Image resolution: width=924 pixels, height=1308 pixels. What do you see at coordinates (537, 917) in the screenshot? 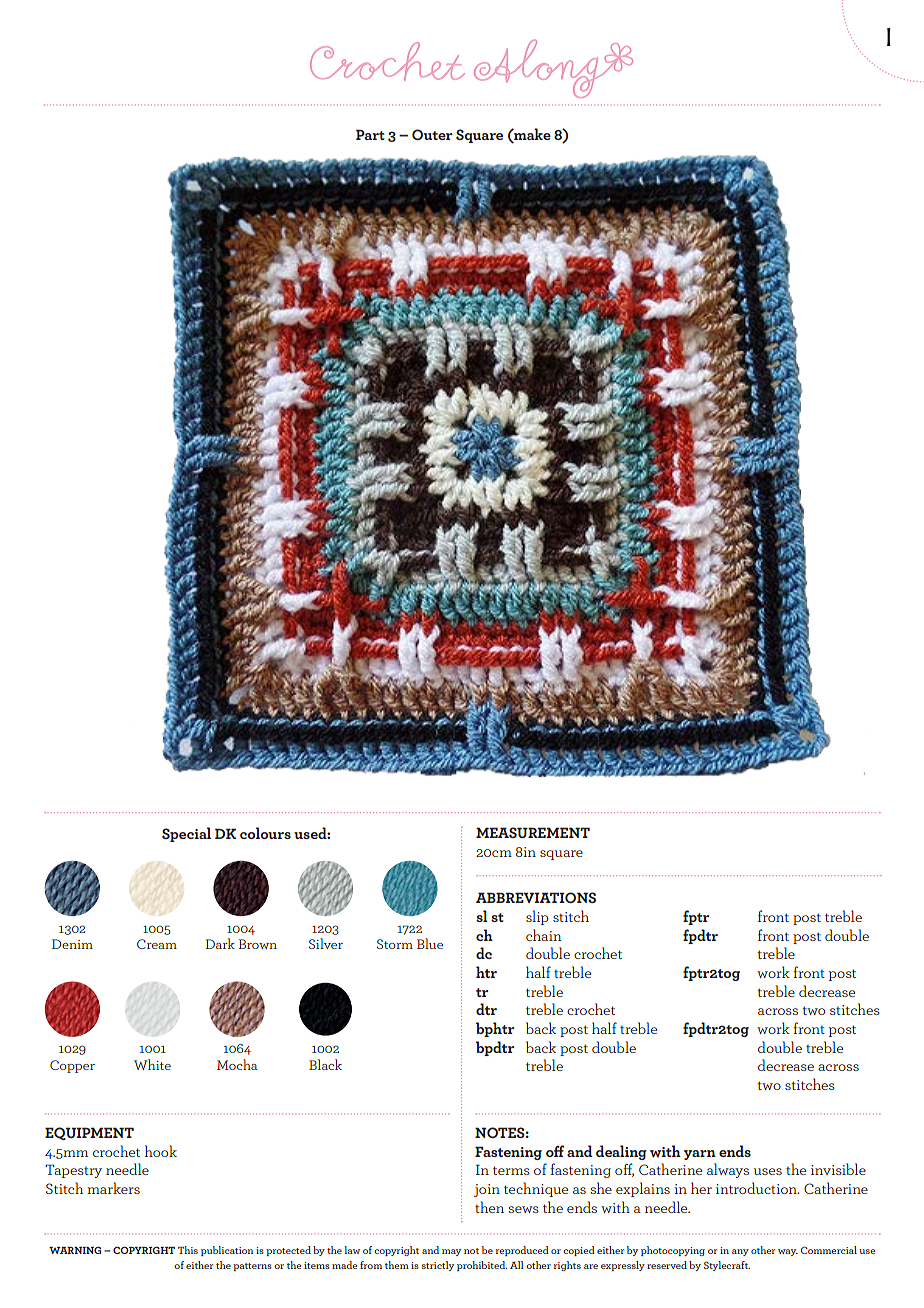
I see `slip` at bounding box center [537, 917].
